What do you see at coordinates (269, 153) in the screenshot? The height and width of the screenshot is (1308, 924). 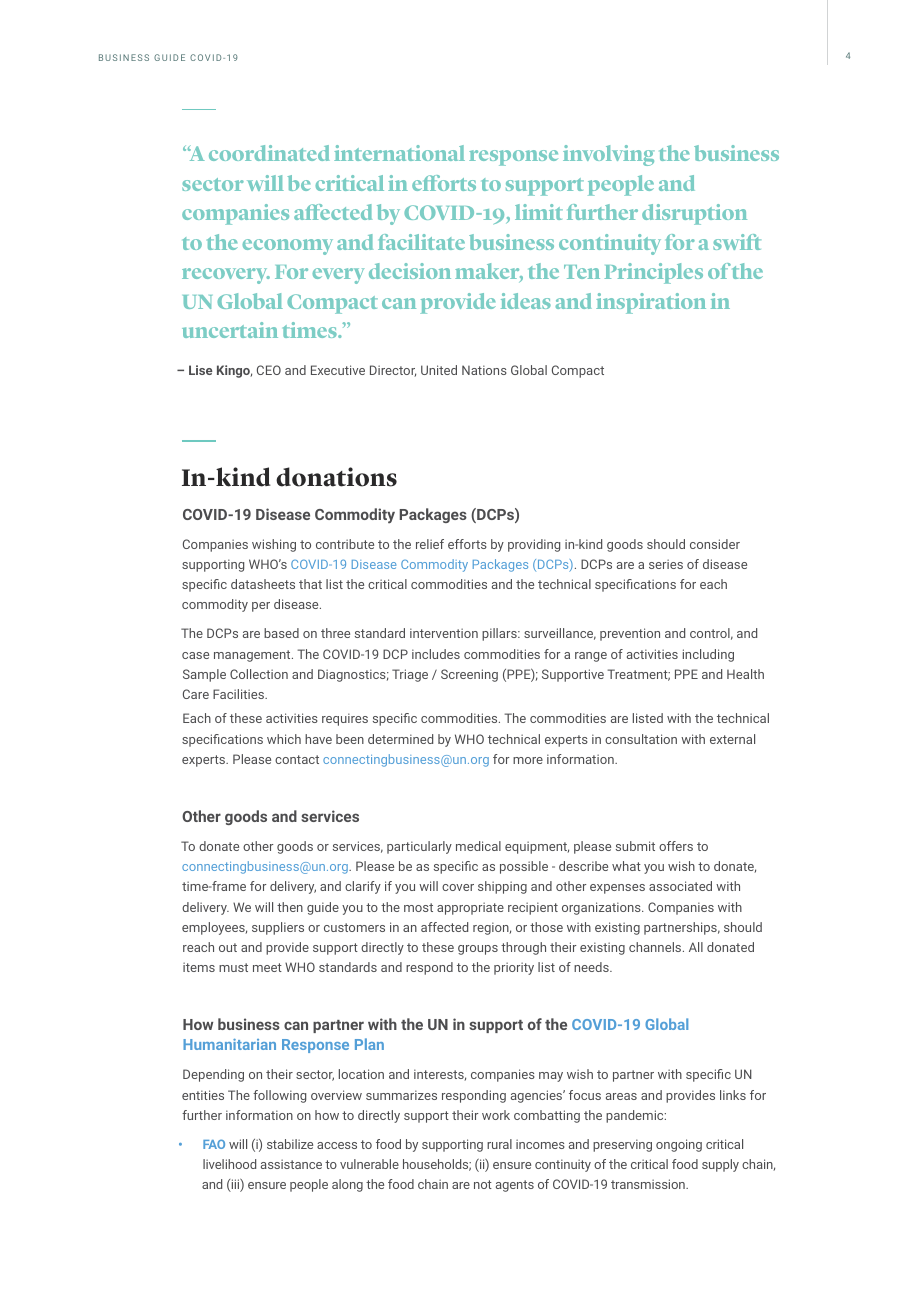 I see `coordinated` at bounding box center [269, 153].
